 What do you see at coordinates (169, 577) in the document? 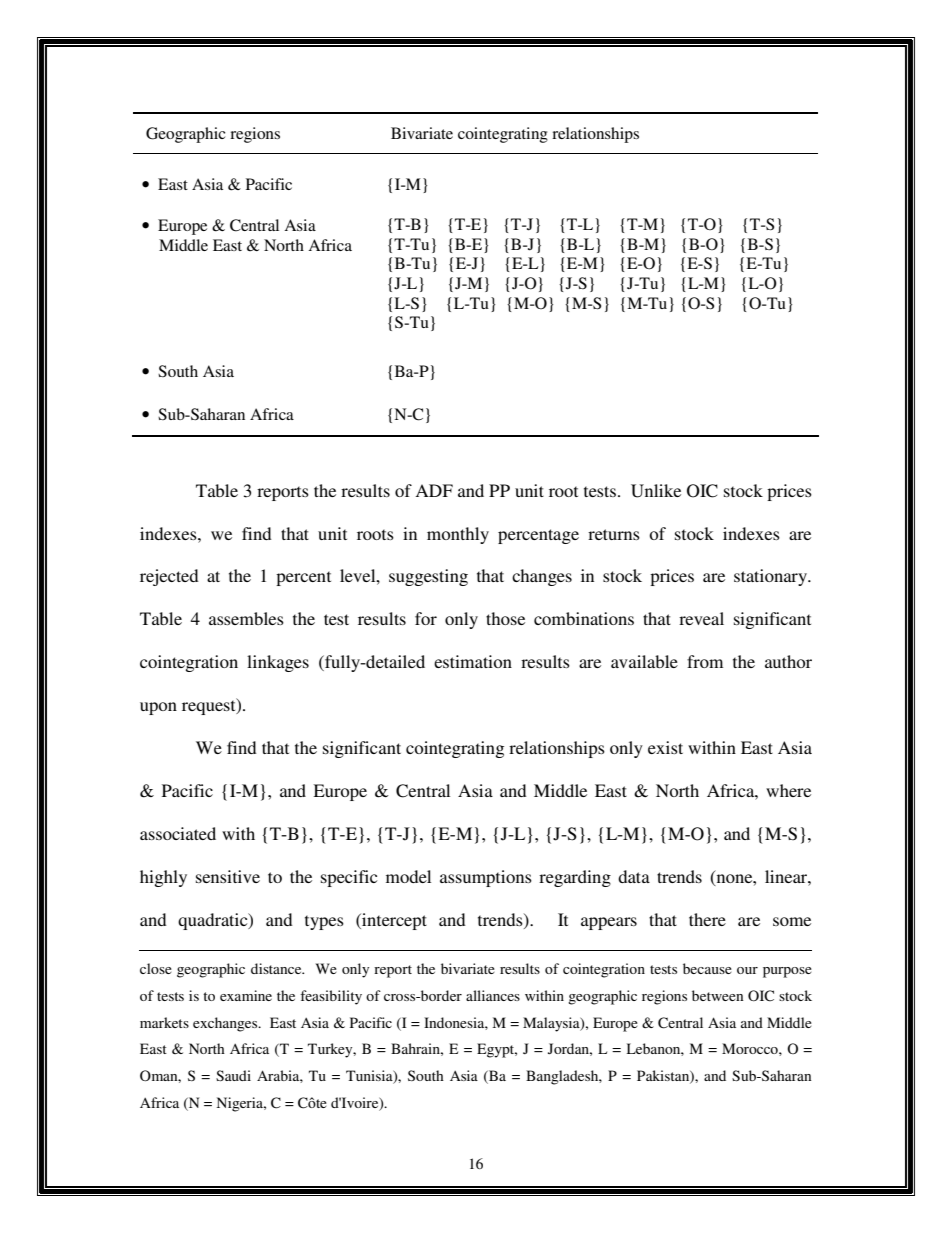
I see `rejected` at bounding box center [169, 577].
